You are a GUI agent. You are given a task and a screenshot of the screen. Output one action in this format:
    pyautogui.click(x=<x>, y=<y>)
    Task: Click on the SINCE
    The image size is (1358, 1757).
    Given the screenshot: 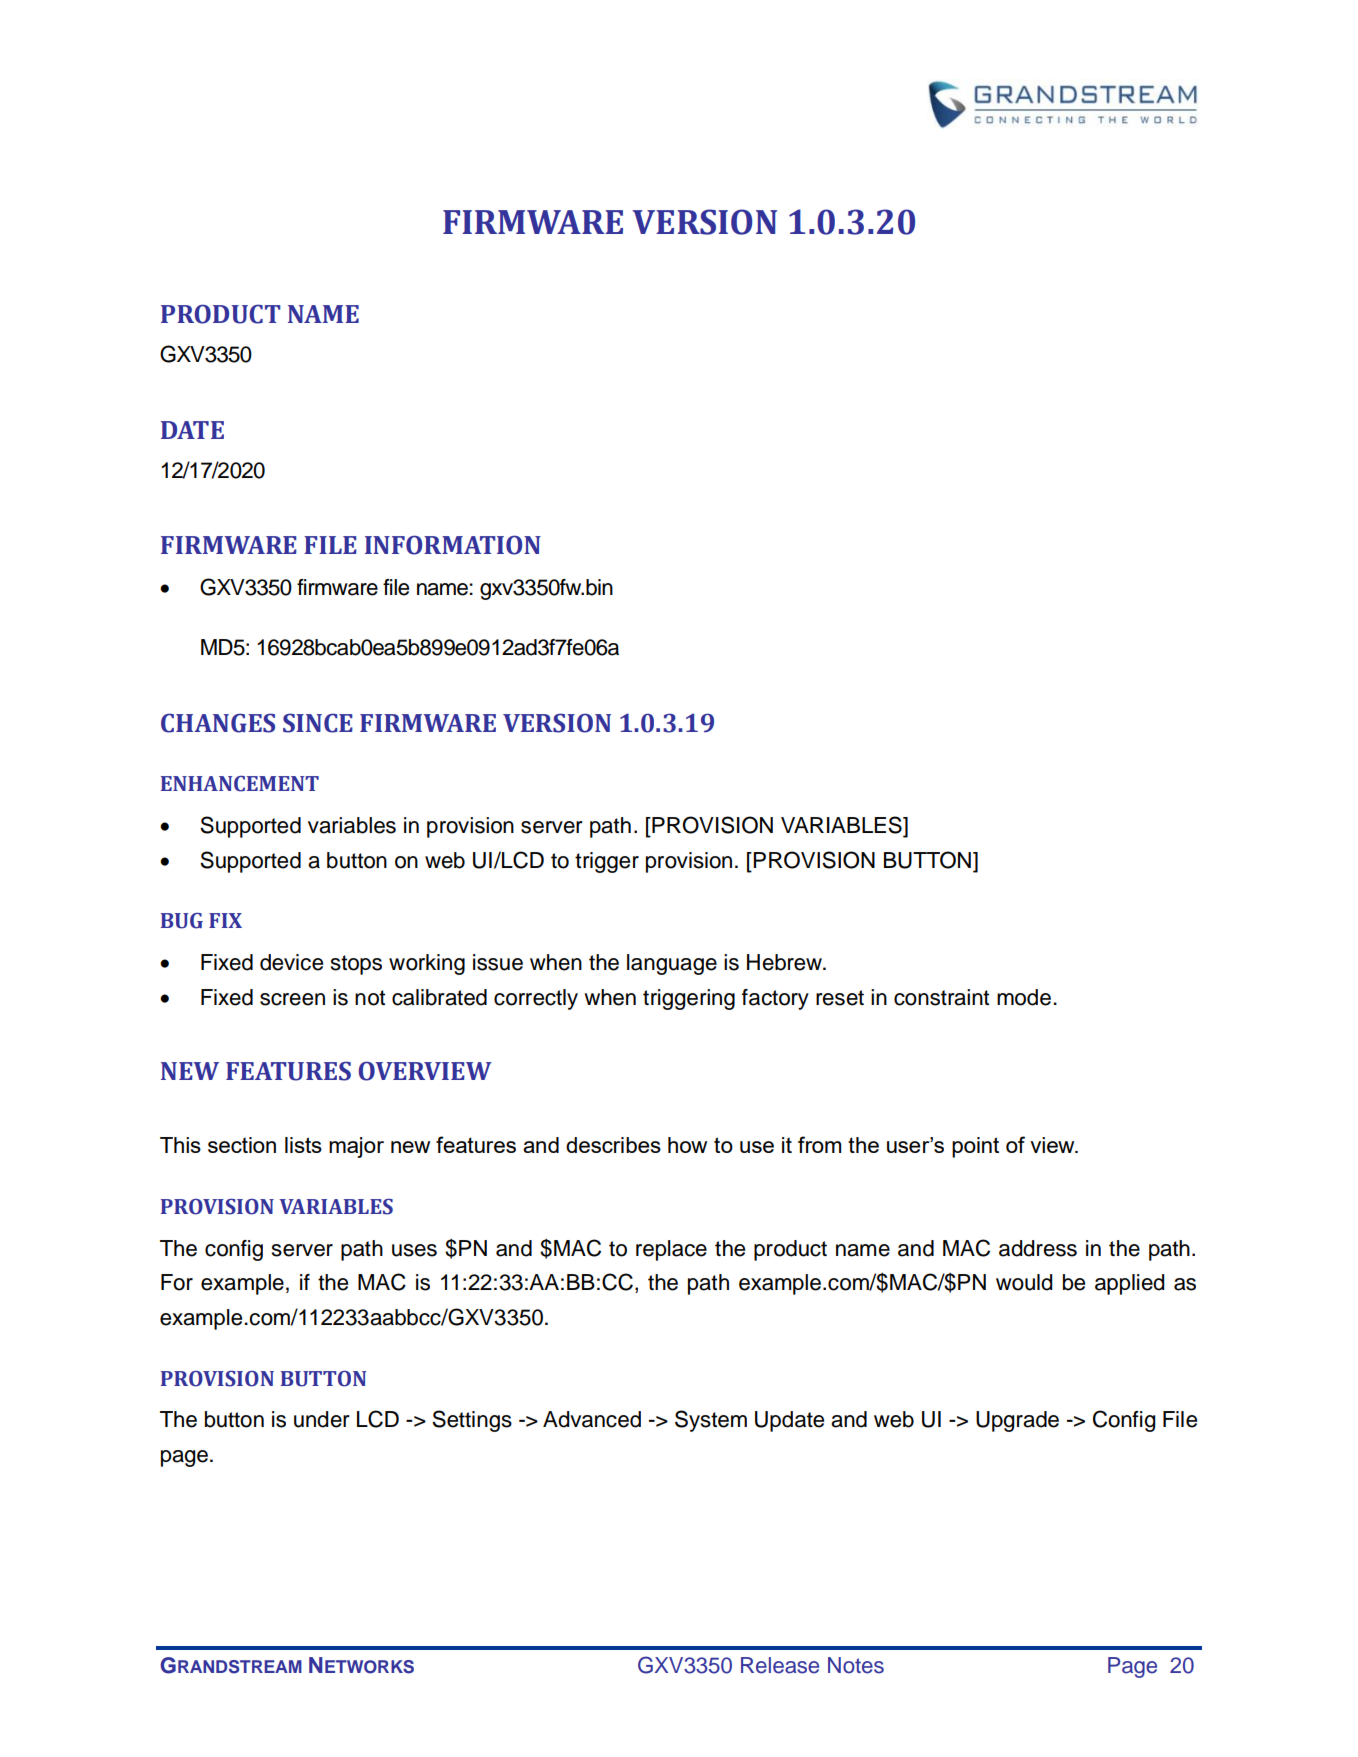 What is the action you would take?
    pyautogui.click(x=318, y=723)
